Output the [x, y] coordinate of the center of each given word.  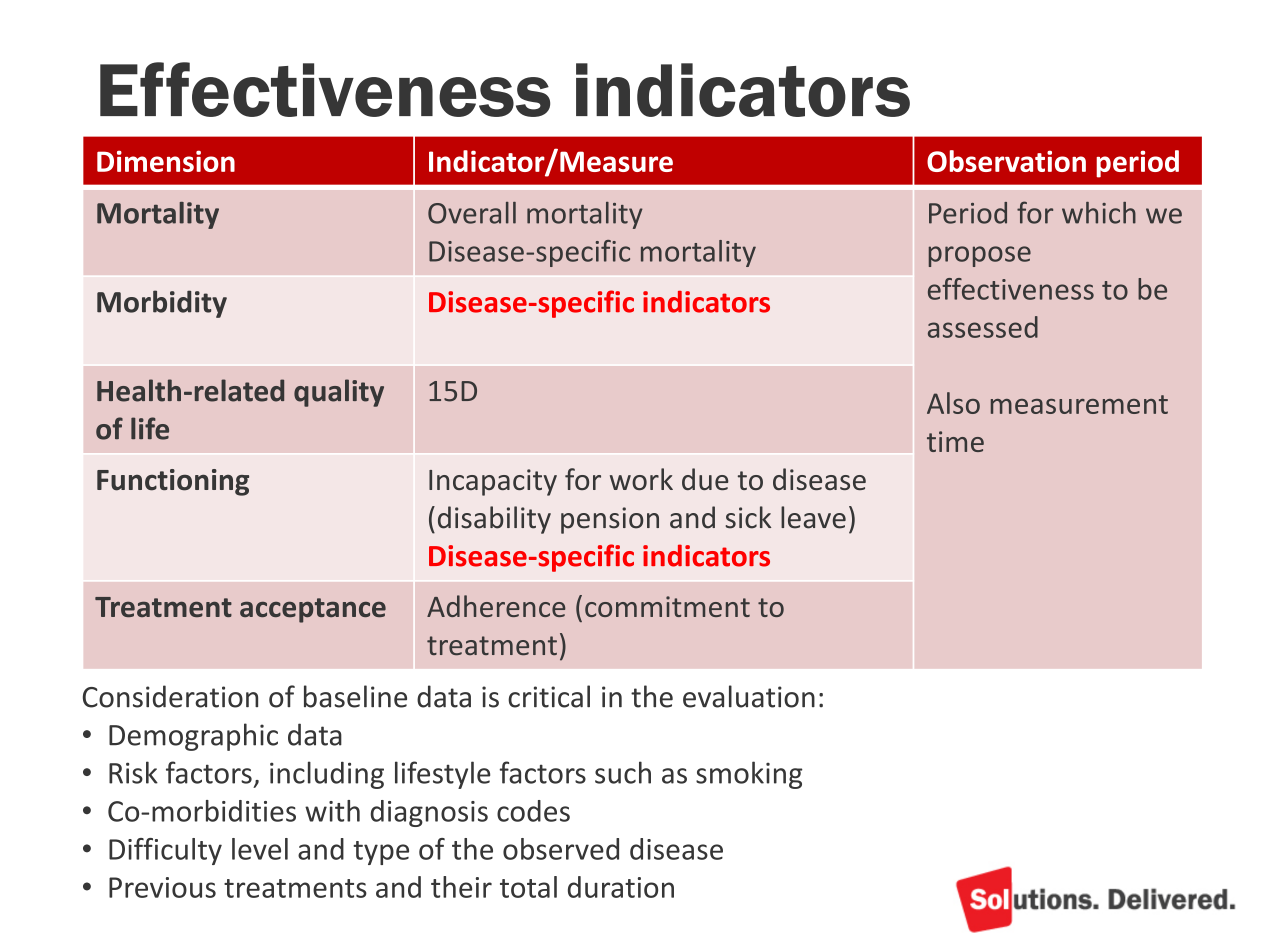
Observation [1006, 161]
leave [813, 517]
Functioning [173, 482]
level [260, 849]
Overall [472, 213]
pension [610, 520]
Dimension [166, 161]
